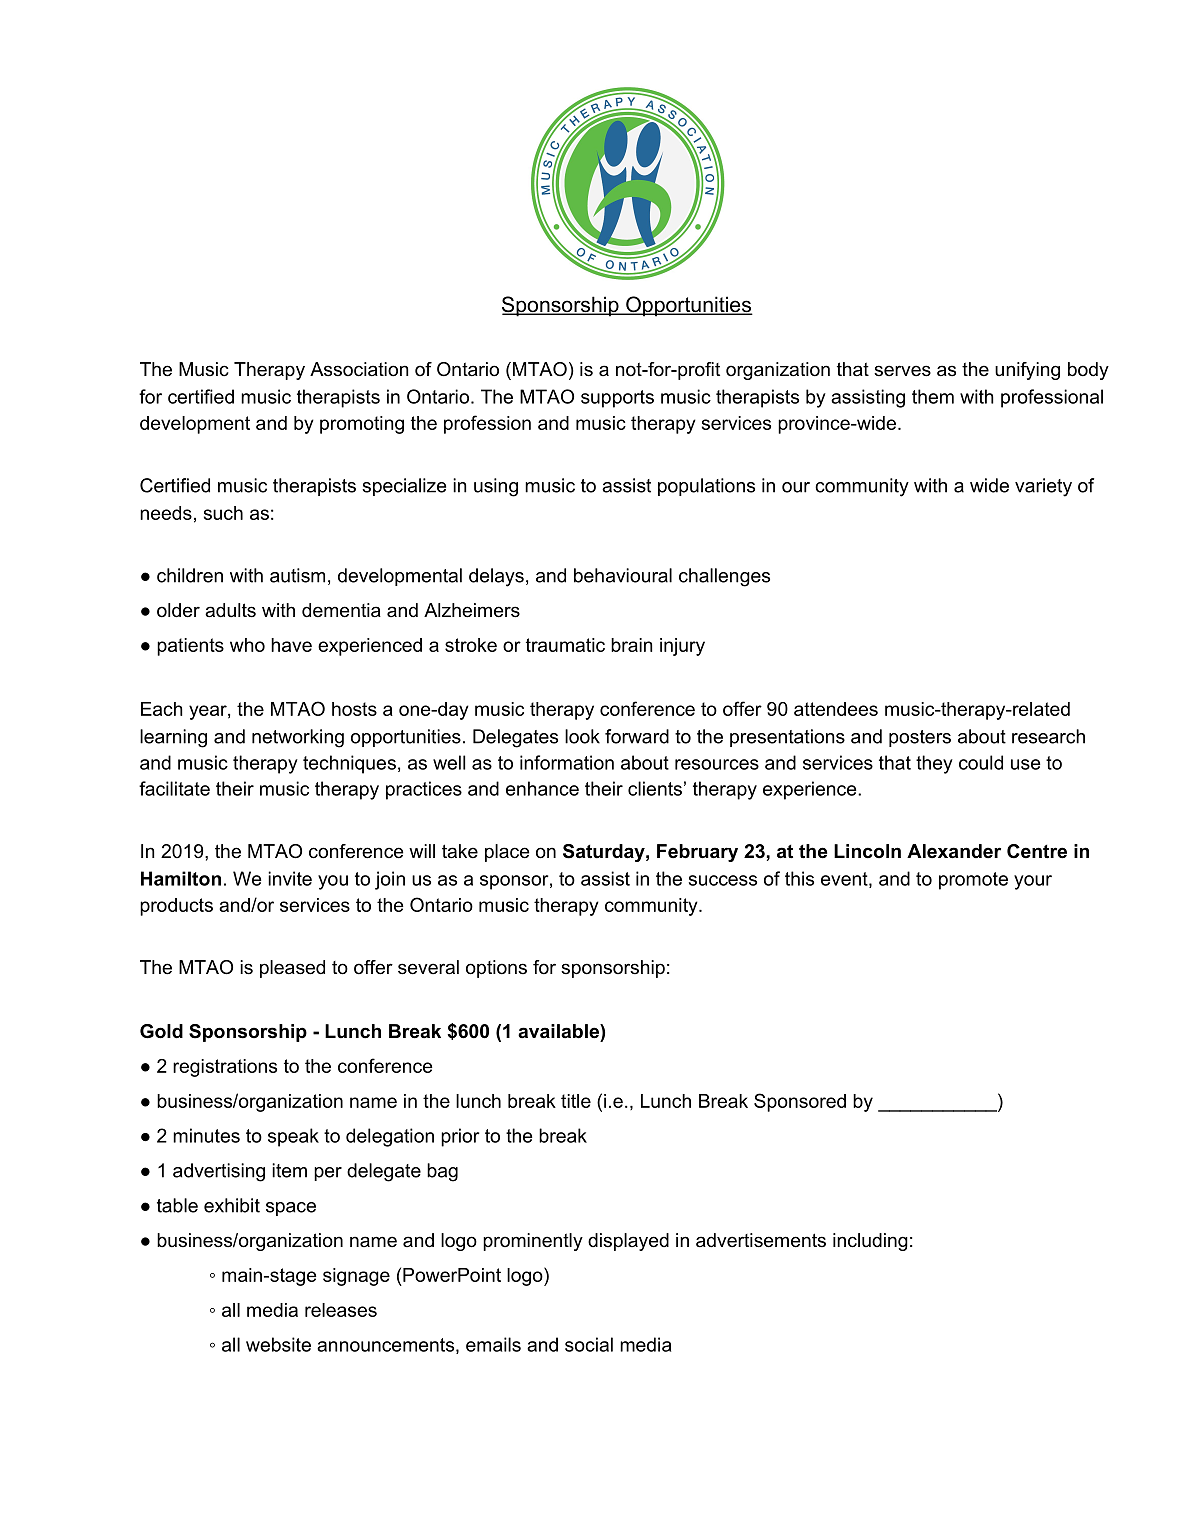 Image resolution: width=1185 pixels, height=1533 pixels. Describe the element at coordinates (362, 425) in the screenshot. I see `promoting` at that location.
